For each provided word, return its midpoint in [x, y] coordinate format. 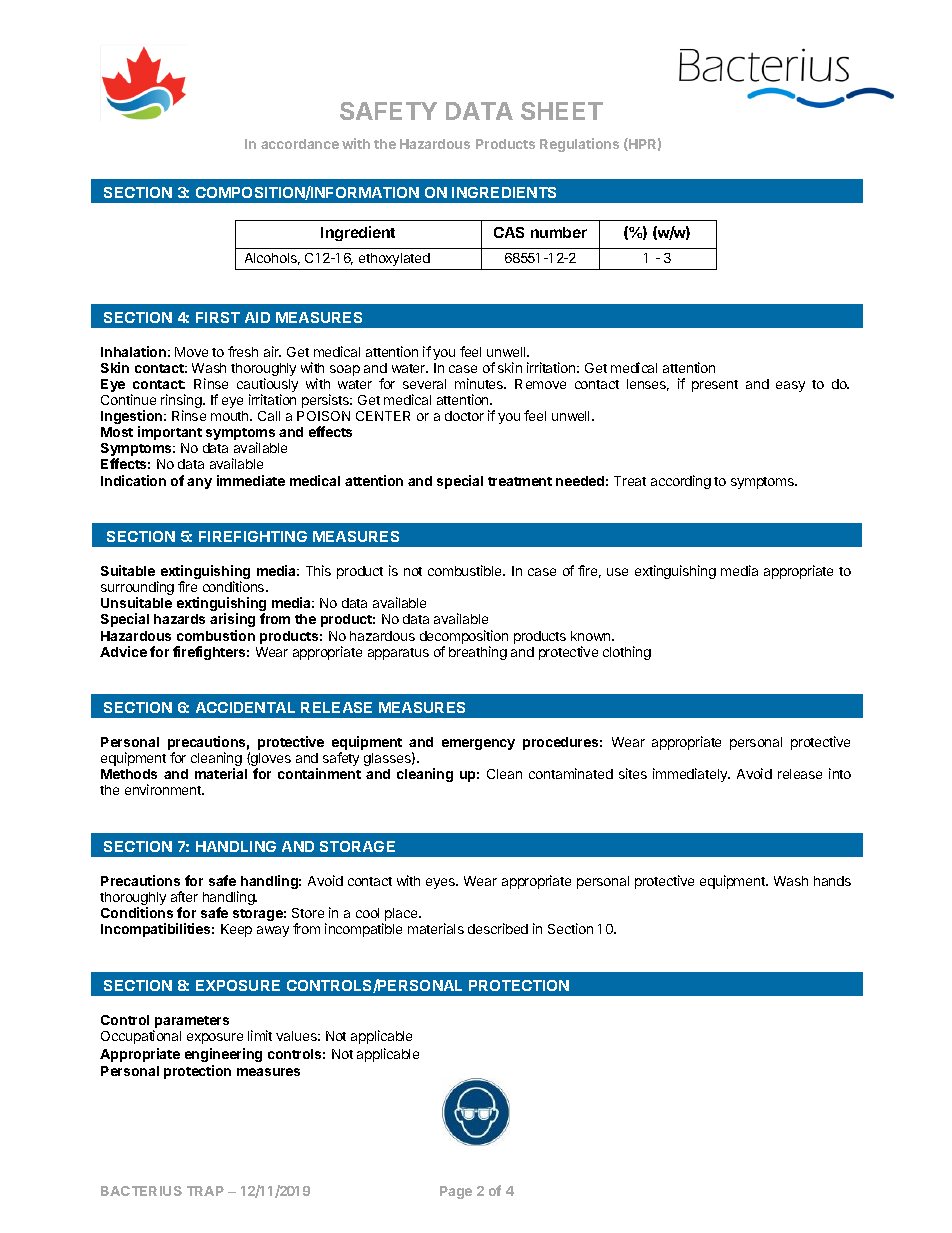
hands [832, 881]
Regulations [579, 145]
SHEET [562, 111]
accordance [300, 144]
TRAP [205, 1191]
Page [456, 1192]
